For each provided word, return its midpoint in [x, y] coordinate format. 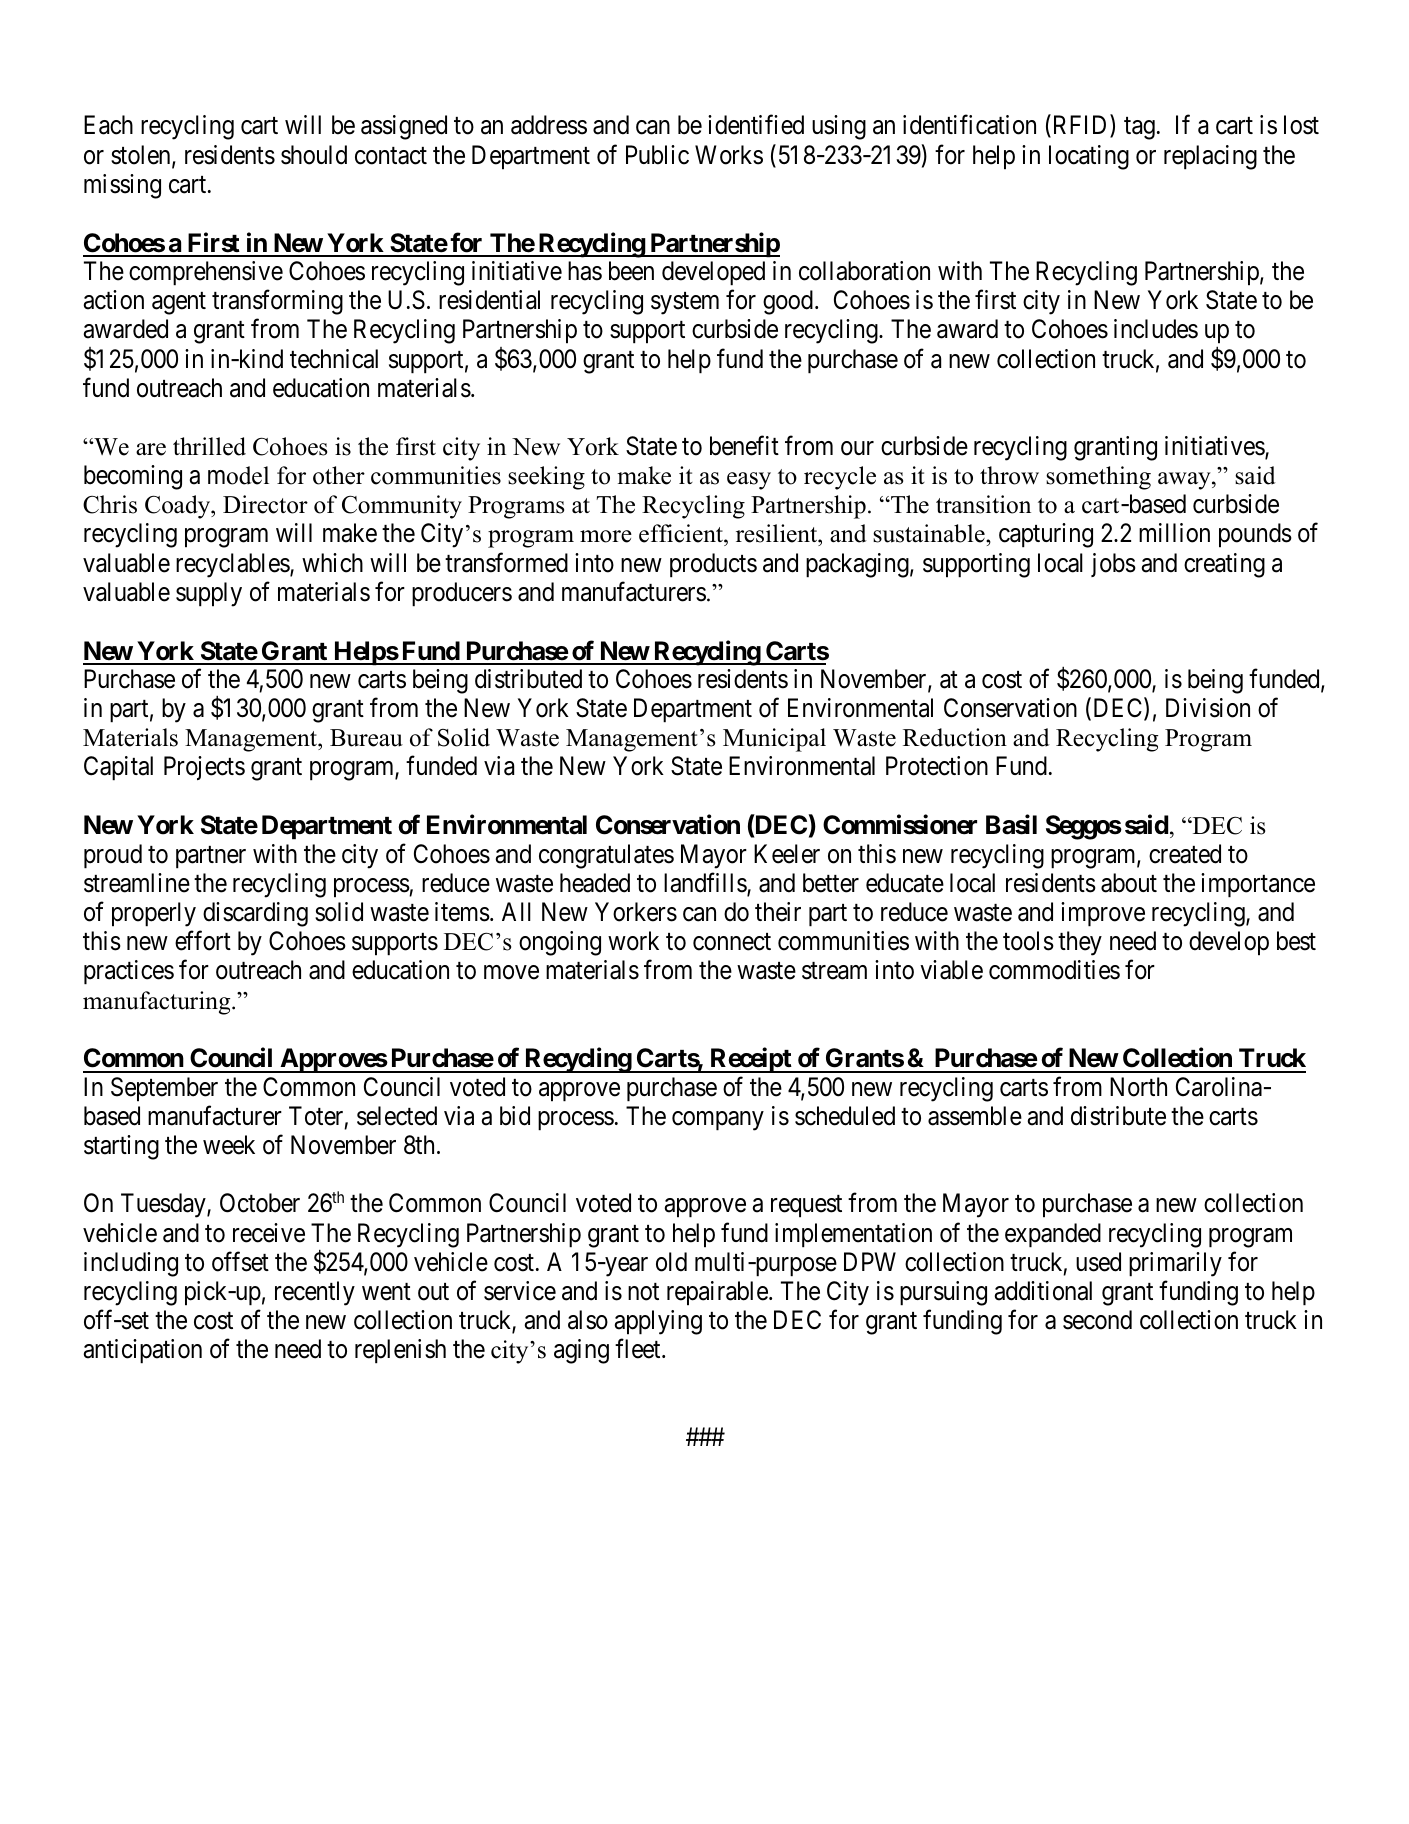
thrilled [209, 446]
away [1185, 481]
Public [657, 155]
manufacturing [158, 1003]
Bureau [366, 738]
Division [1208, 708]
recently [315, 1293]
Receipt [750, 1060]
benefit [744, 446]
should [314, 155]
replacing [1210, 157]
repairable [717, 1293]
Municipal [774, 740]
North [1138, 1087]
